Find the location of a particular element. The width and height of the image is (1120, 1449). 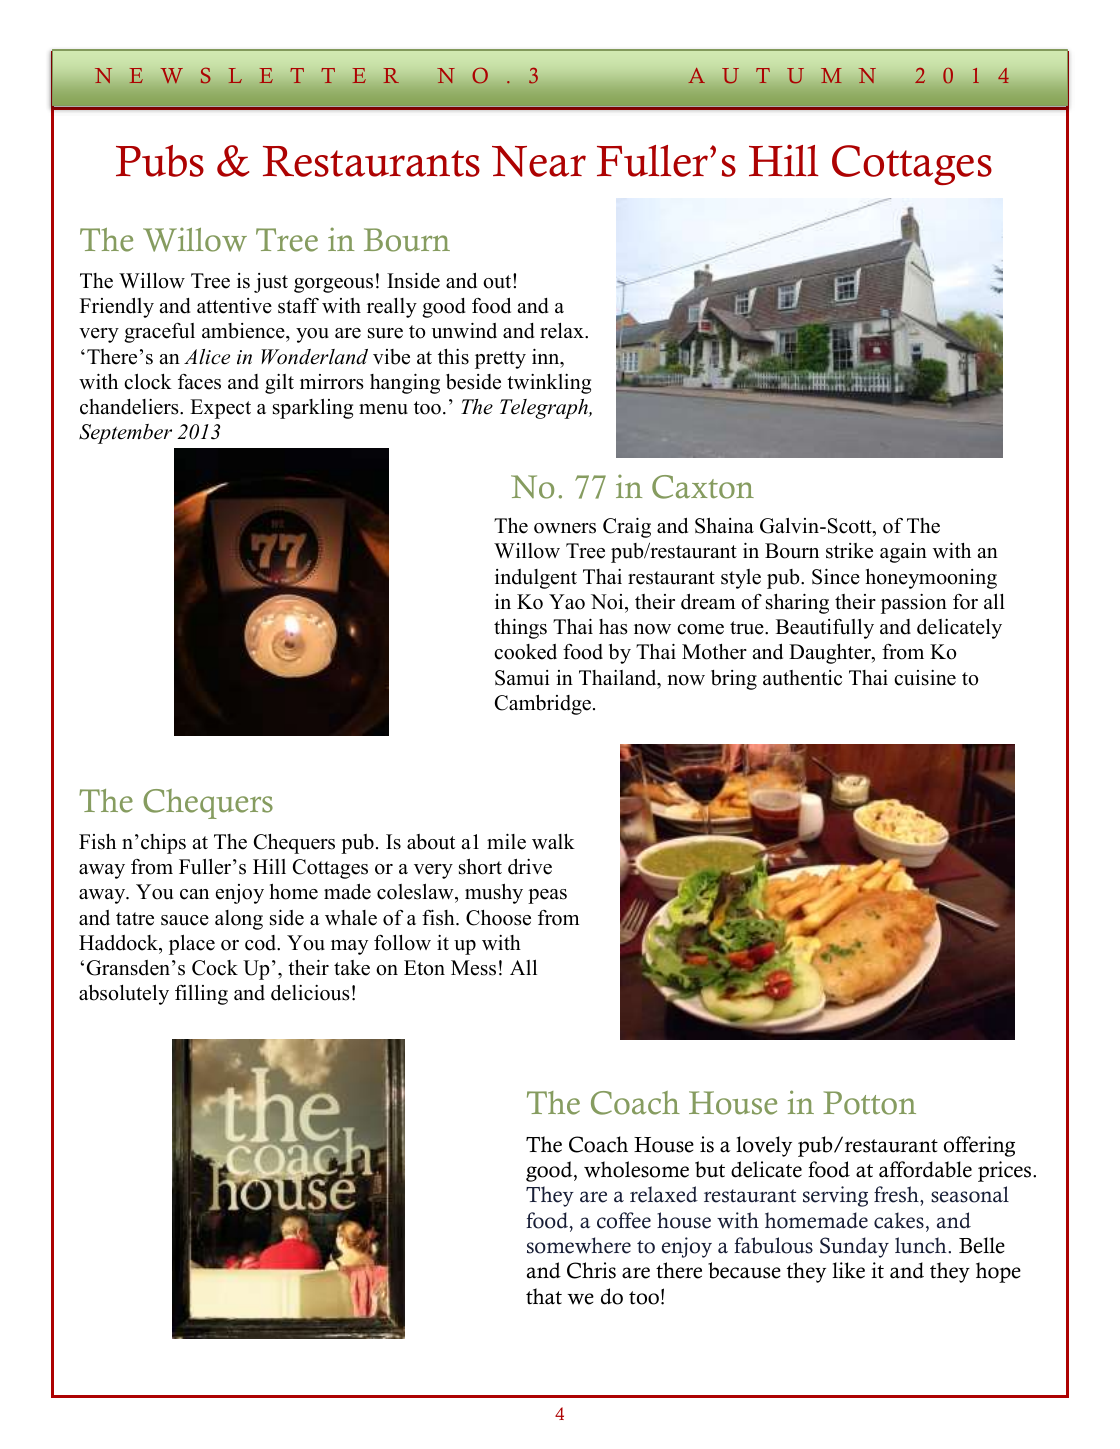

somewhere is located at coordinates (579, 1245).
